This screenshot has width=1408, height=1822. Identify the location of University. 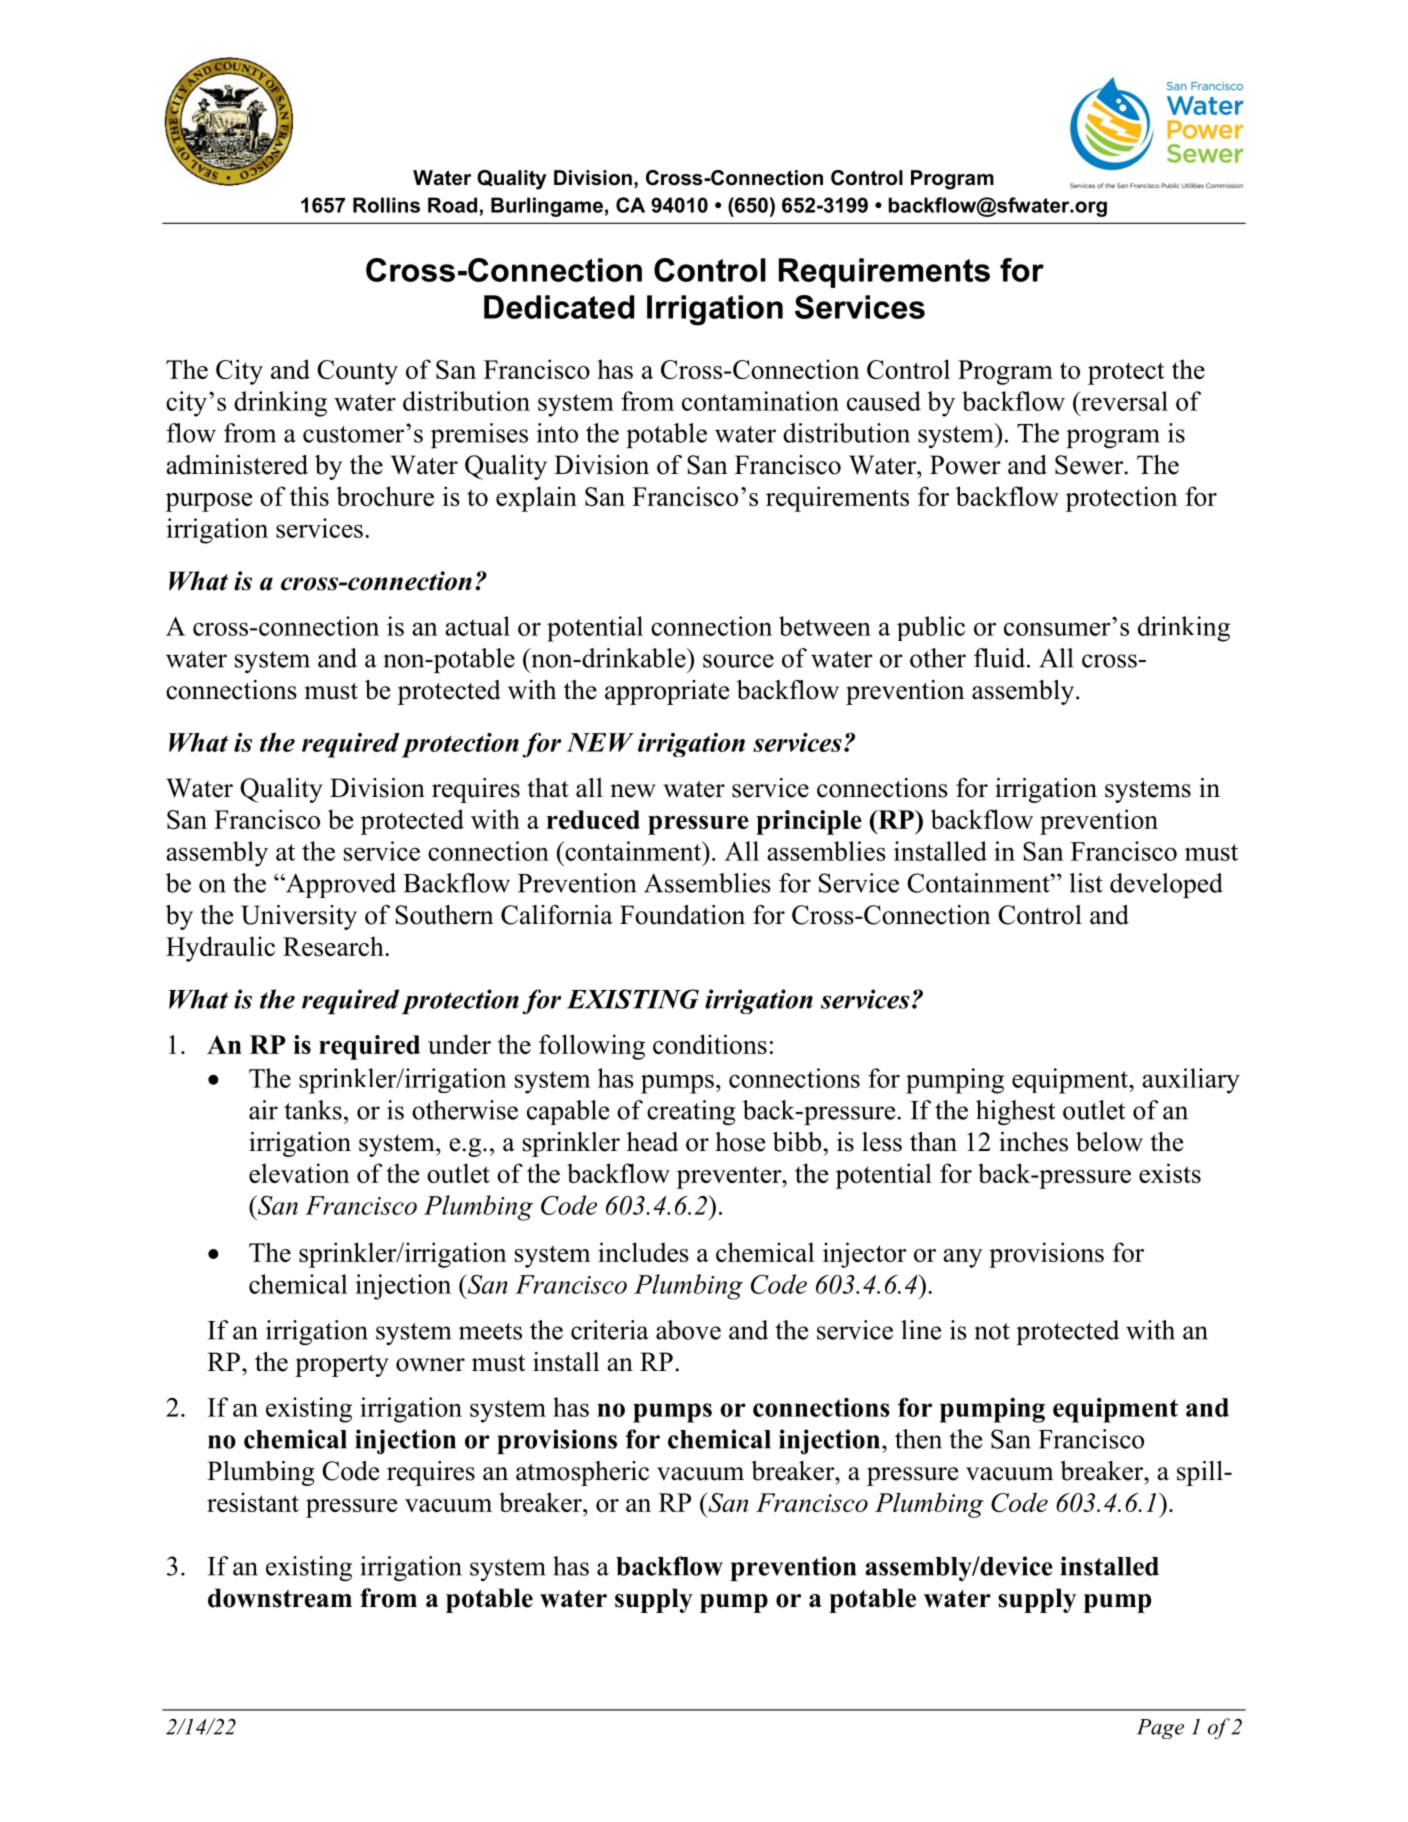
(299, 917).
